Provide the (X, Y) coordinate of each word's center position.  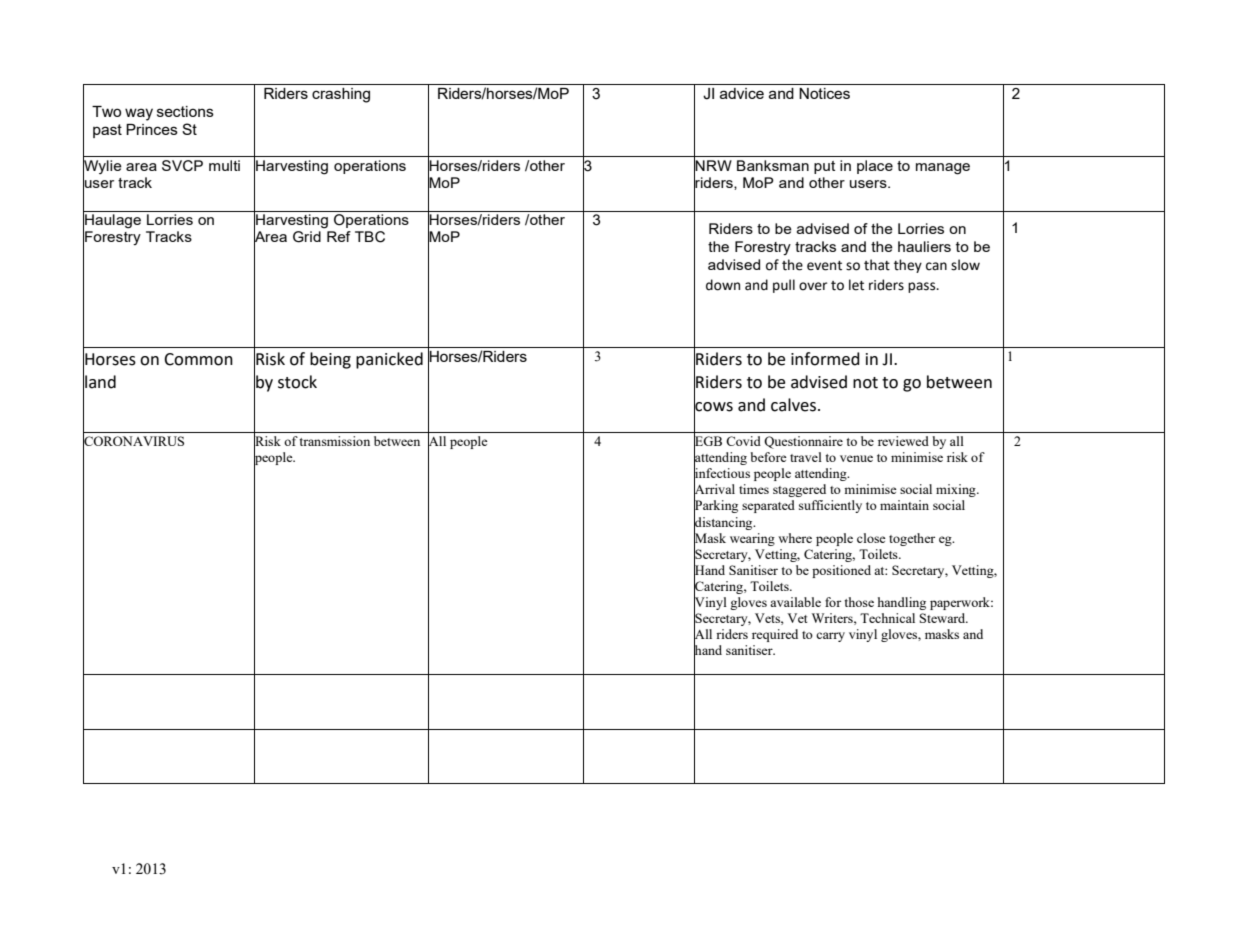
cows (713, 407)
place (875, 167)
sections (185, 111)
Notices (824, 93)
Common (198, 359)
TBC (370, 237)
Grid (307, 237)
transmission (335, 441)
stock (297, 382)
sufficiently (830, 506)
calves (795, 405)
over (813, 286)
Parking (716, 507)
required (775, 635)
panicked (389, 360)
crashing (341, 95)
